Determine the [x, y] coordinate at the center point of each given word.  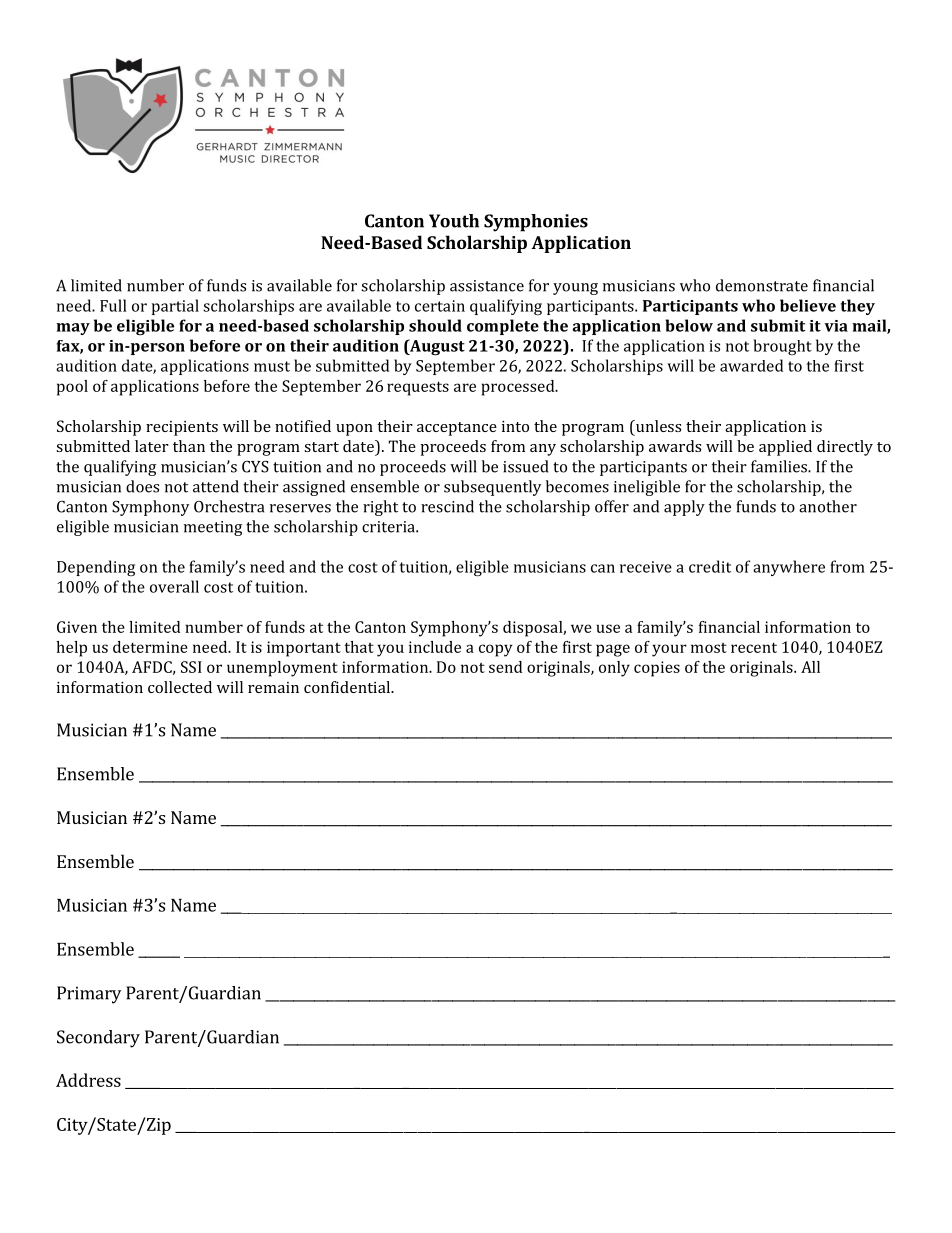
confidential [348, 687]
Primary [89, 995]
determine [150, 647]
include [435, 647]
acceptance [457, 429]
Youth [454, 221]
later [152, 446]
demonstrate [762, 285]
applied [785, 448]
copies [657, 669]
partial [175, 307]
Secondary [98, 1039]
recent [754, 647]
